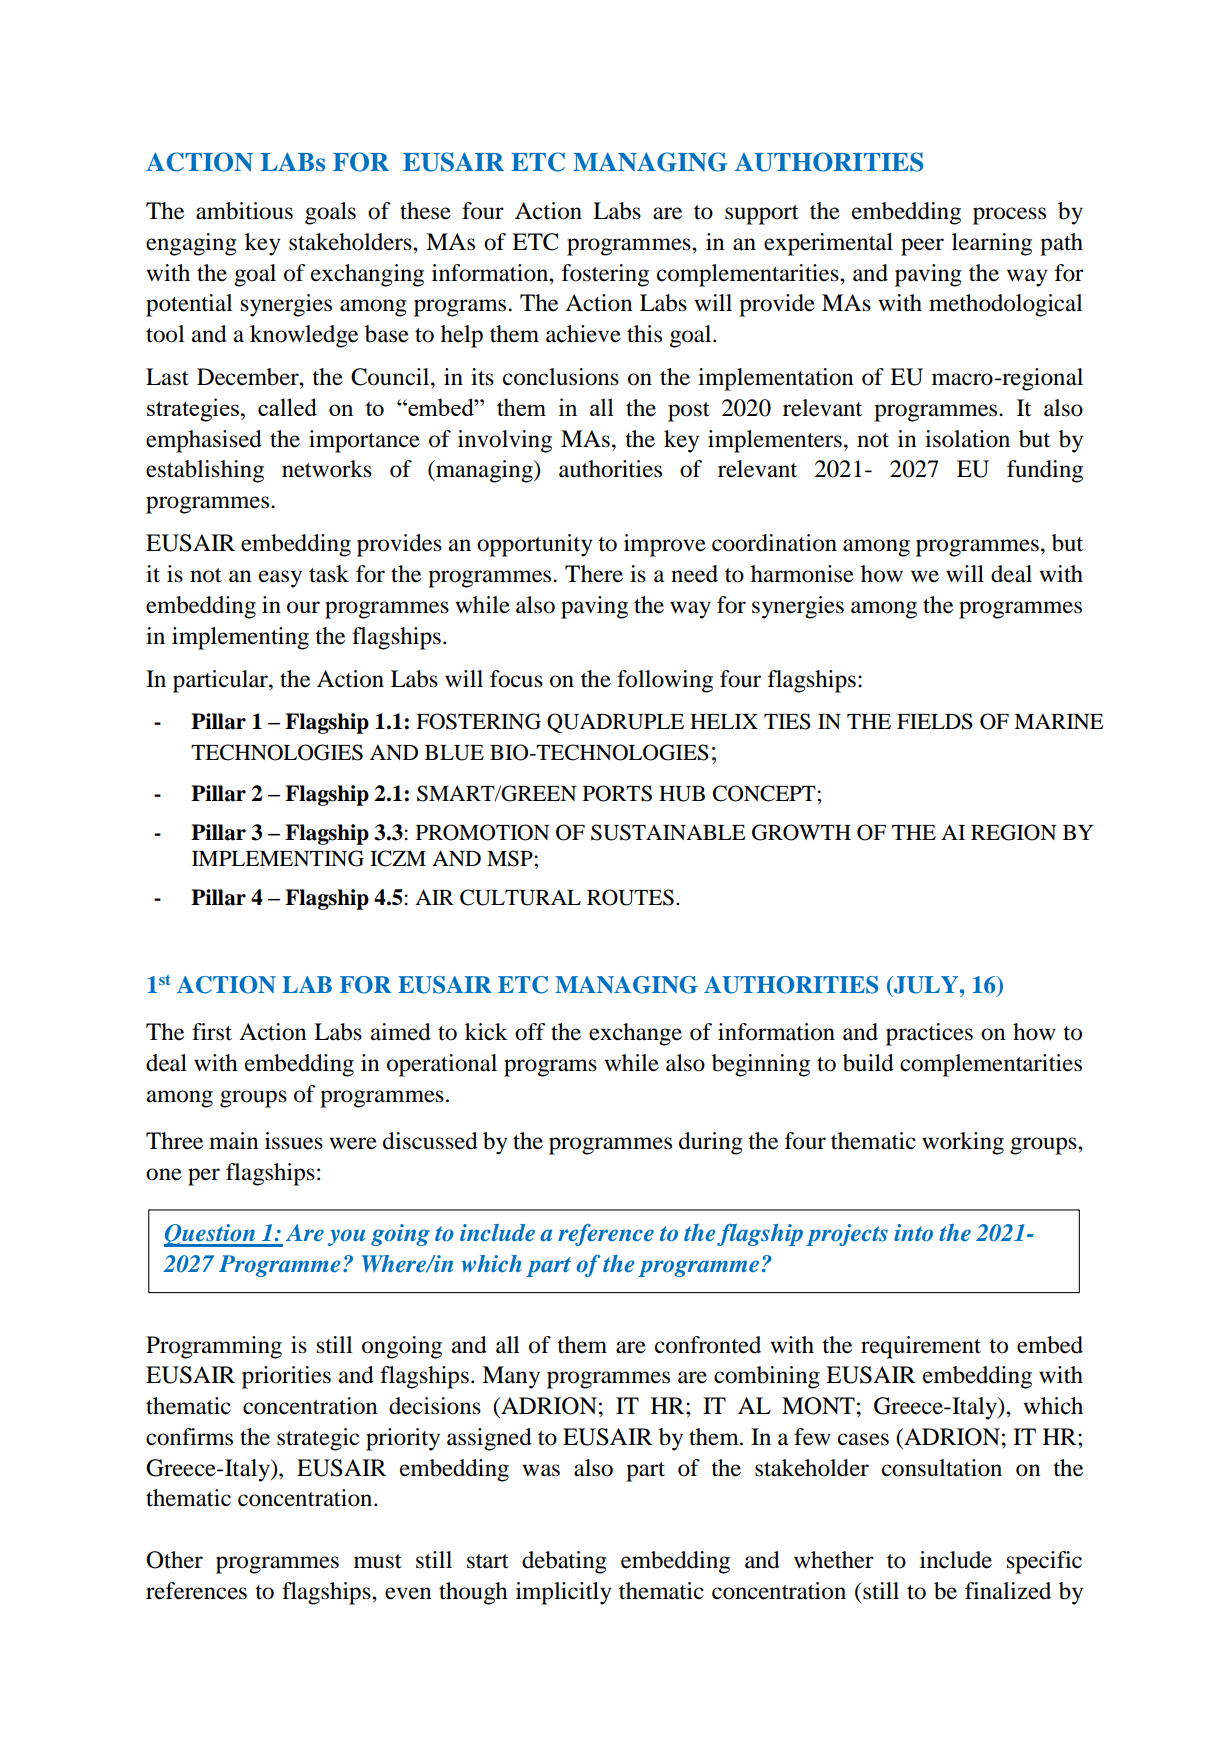 This document has width=1230, height=1740. Describe the element at coordinates (929, 1034) in the document. I see `practices` at that location.
